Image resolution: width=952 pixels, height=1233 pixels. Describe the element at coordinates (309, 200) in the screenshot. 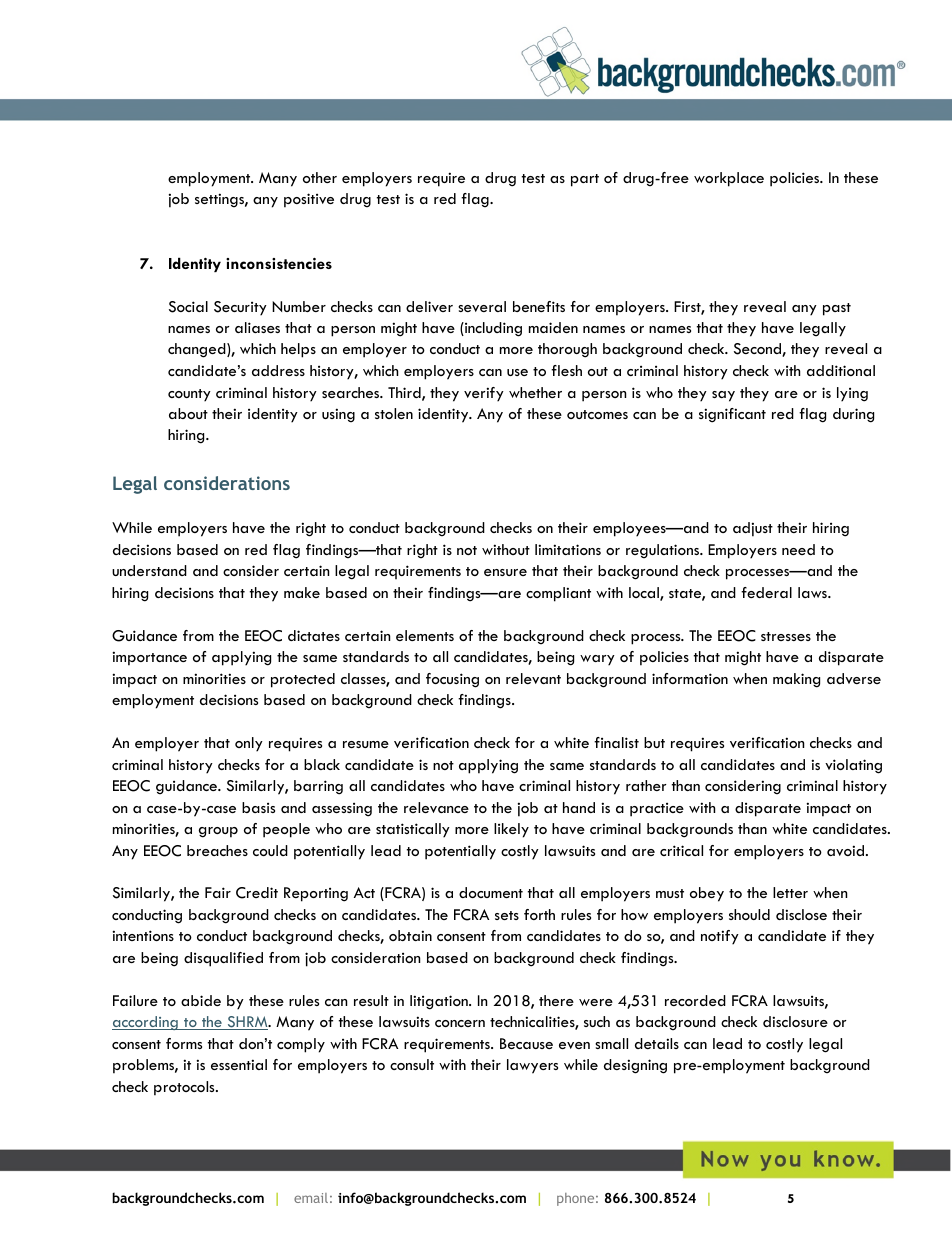

I see `positive` at that location.
